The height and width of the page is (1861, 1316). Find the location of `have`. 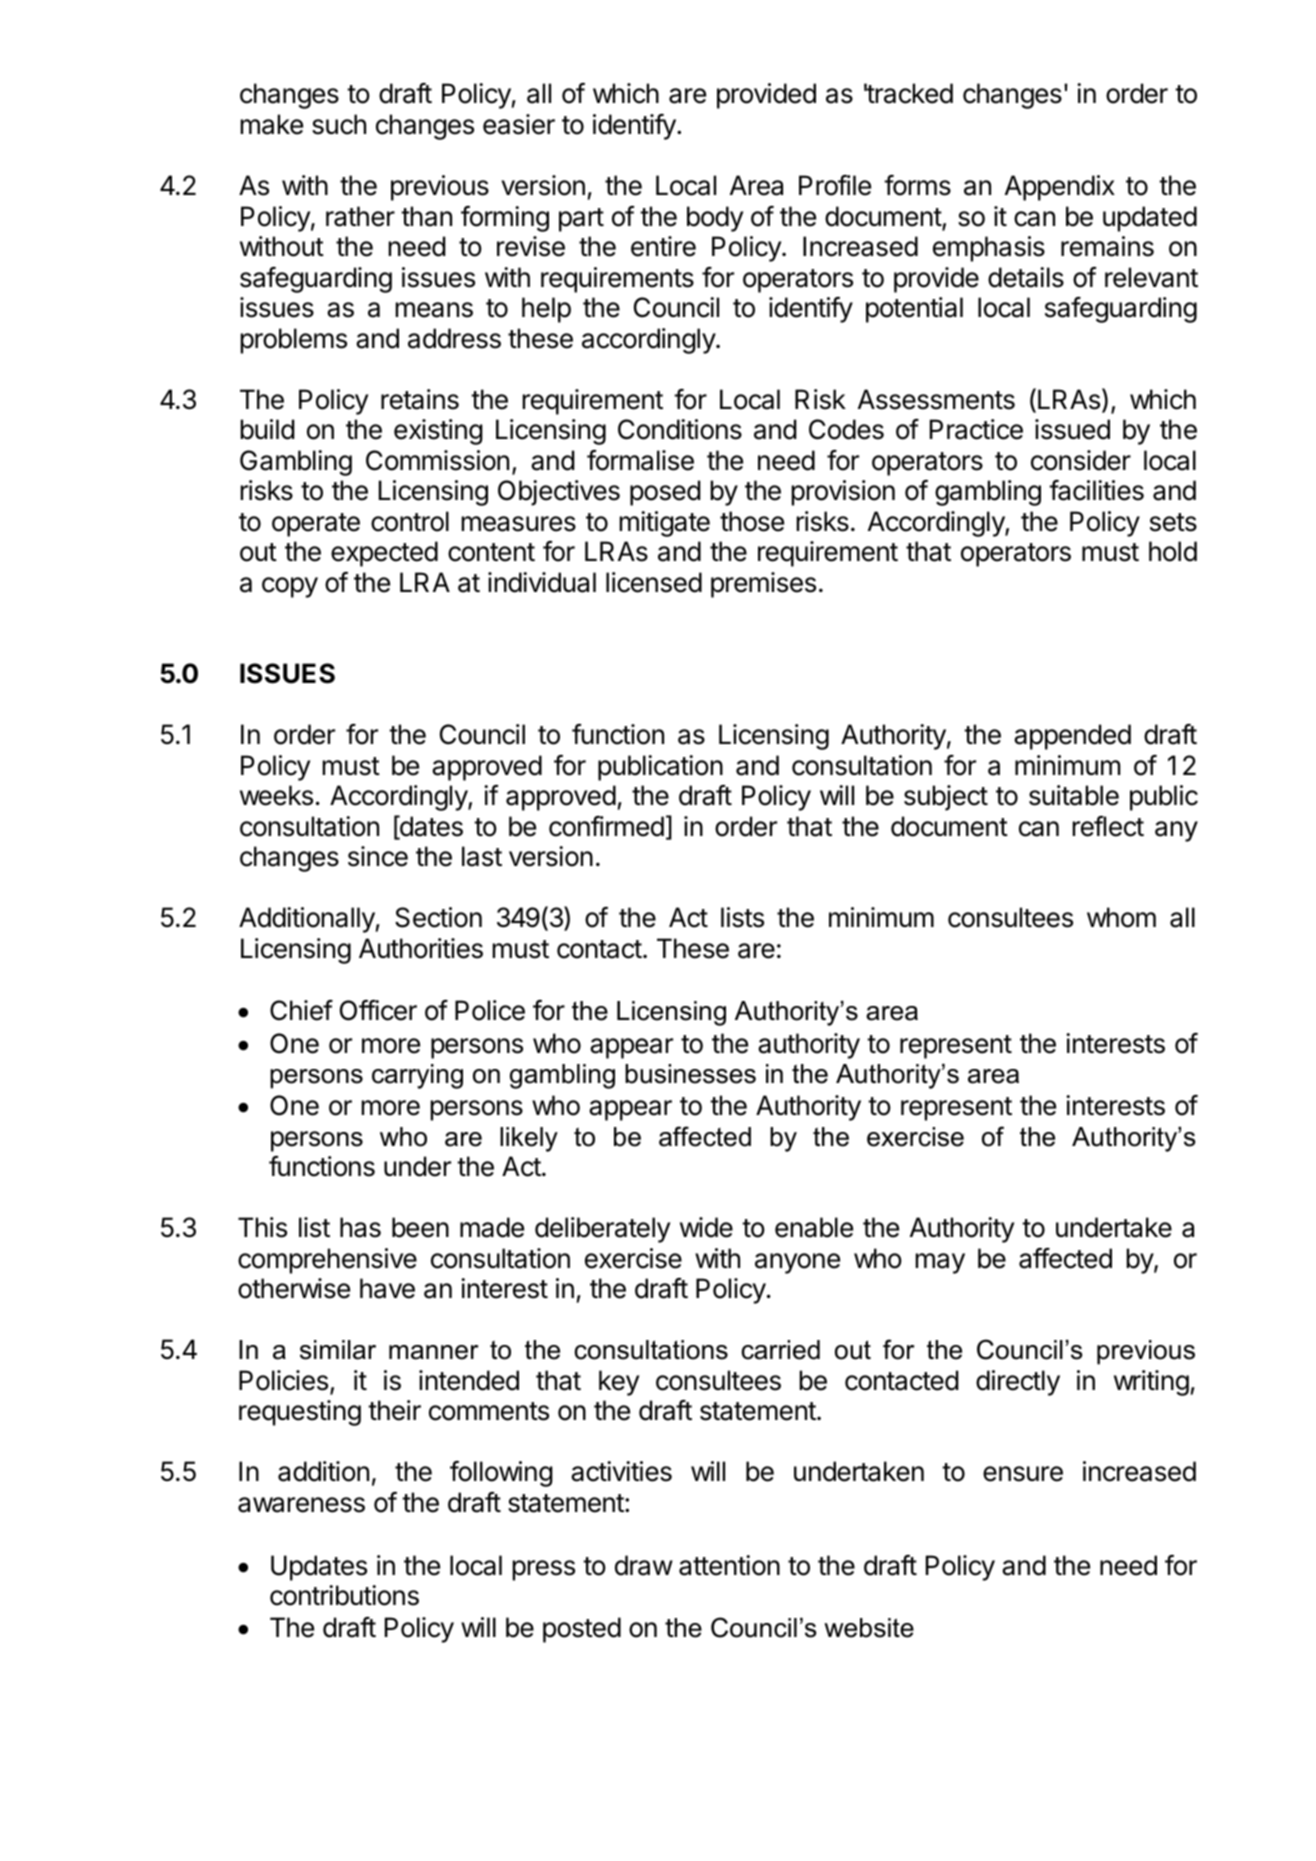

have is located at coordinates (387, 1288).
